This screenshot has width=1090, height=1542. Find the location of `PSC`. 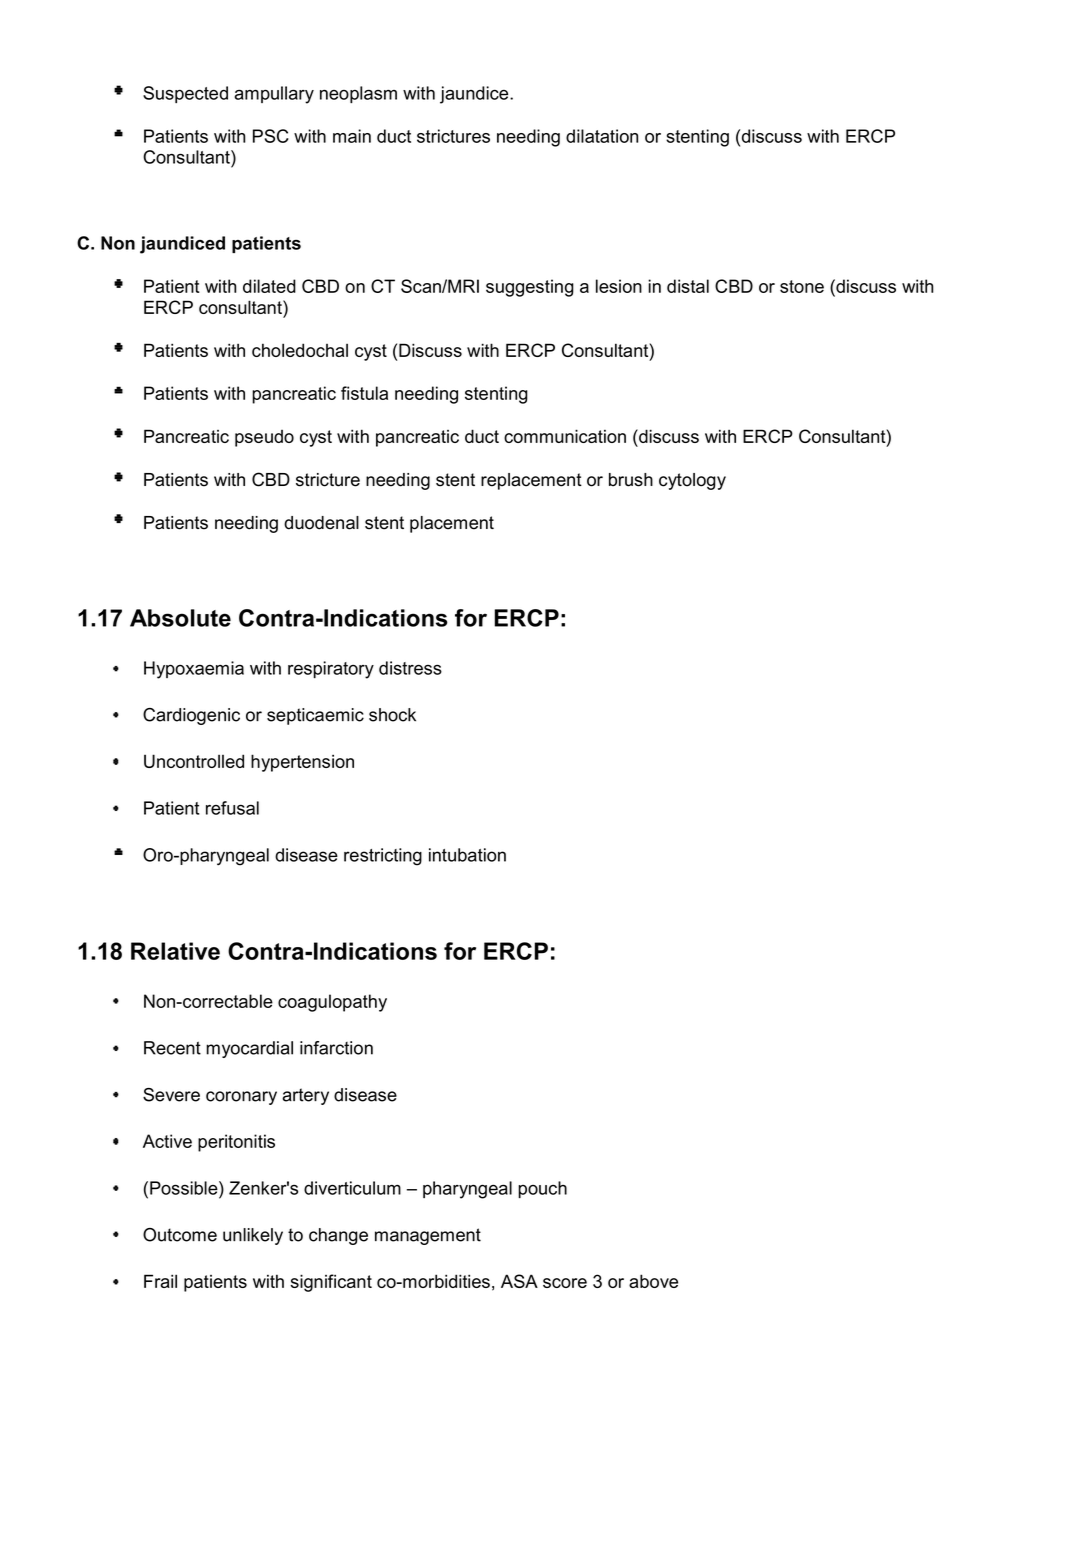

PSC is located at coordinates (271, 136).
